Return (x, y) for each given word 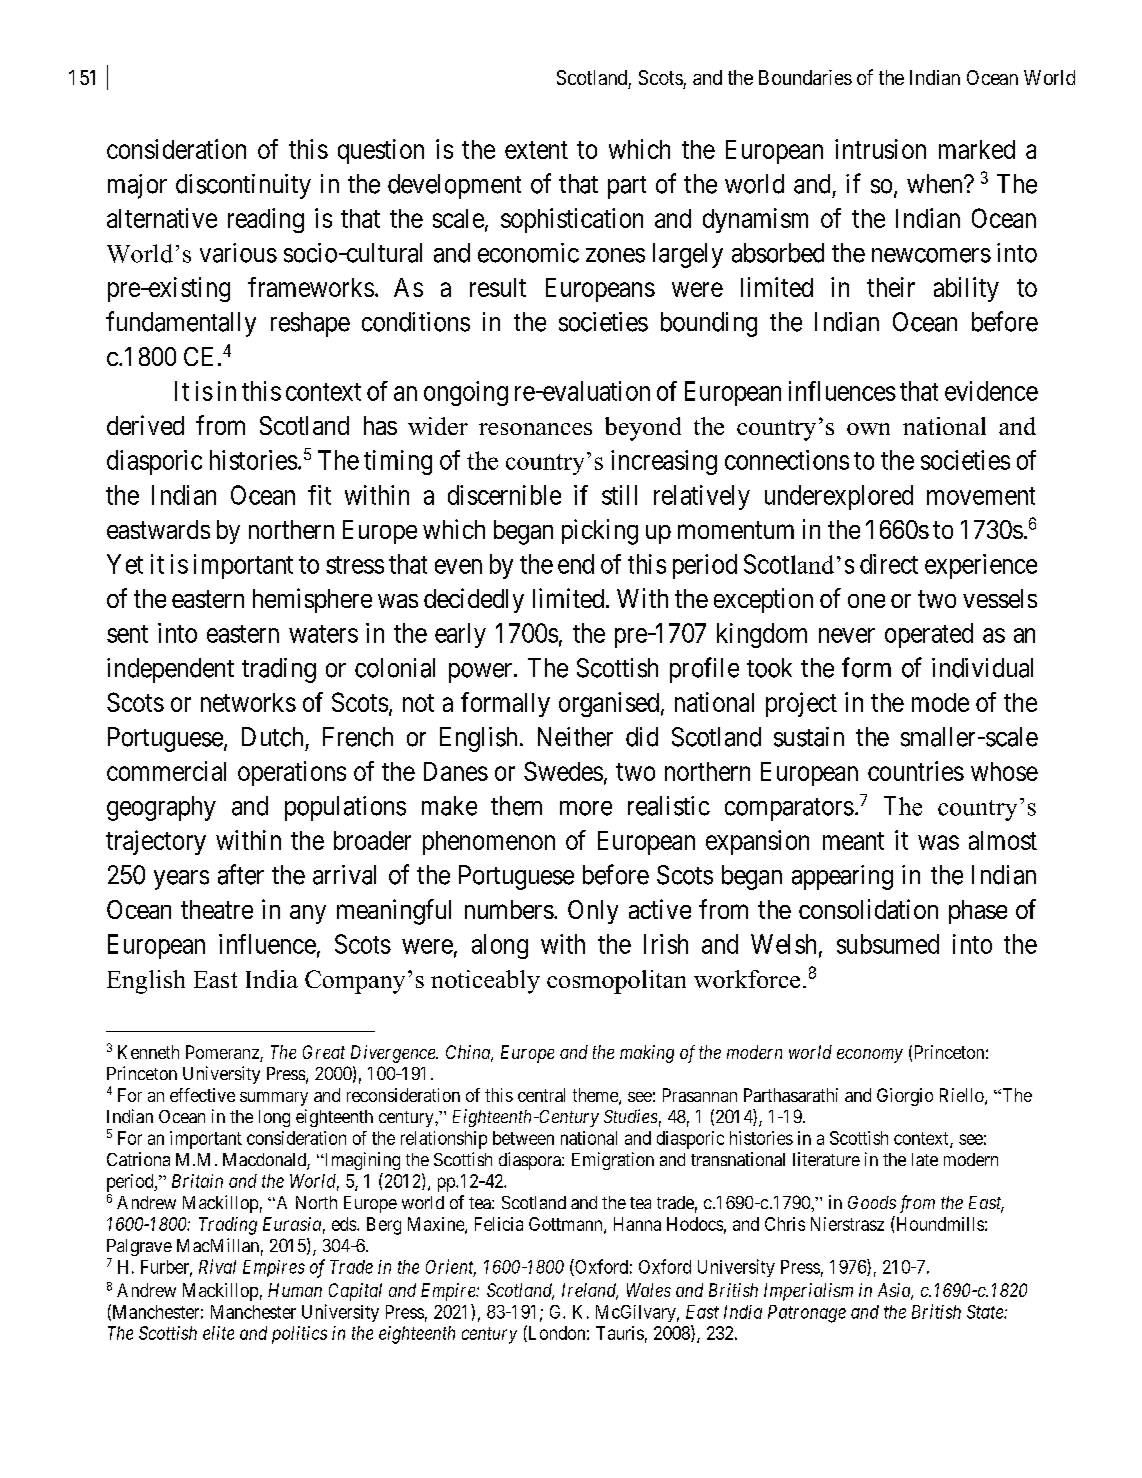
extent (536, 150)
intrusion (880, 149)
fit (319, 495)
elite (218, 1333)
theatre (217, 909)
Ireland (590, 1291)
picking (600, 532)
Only (593, 912)
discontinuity (243, 186)
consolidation (868, 909)
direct (889, 564)
